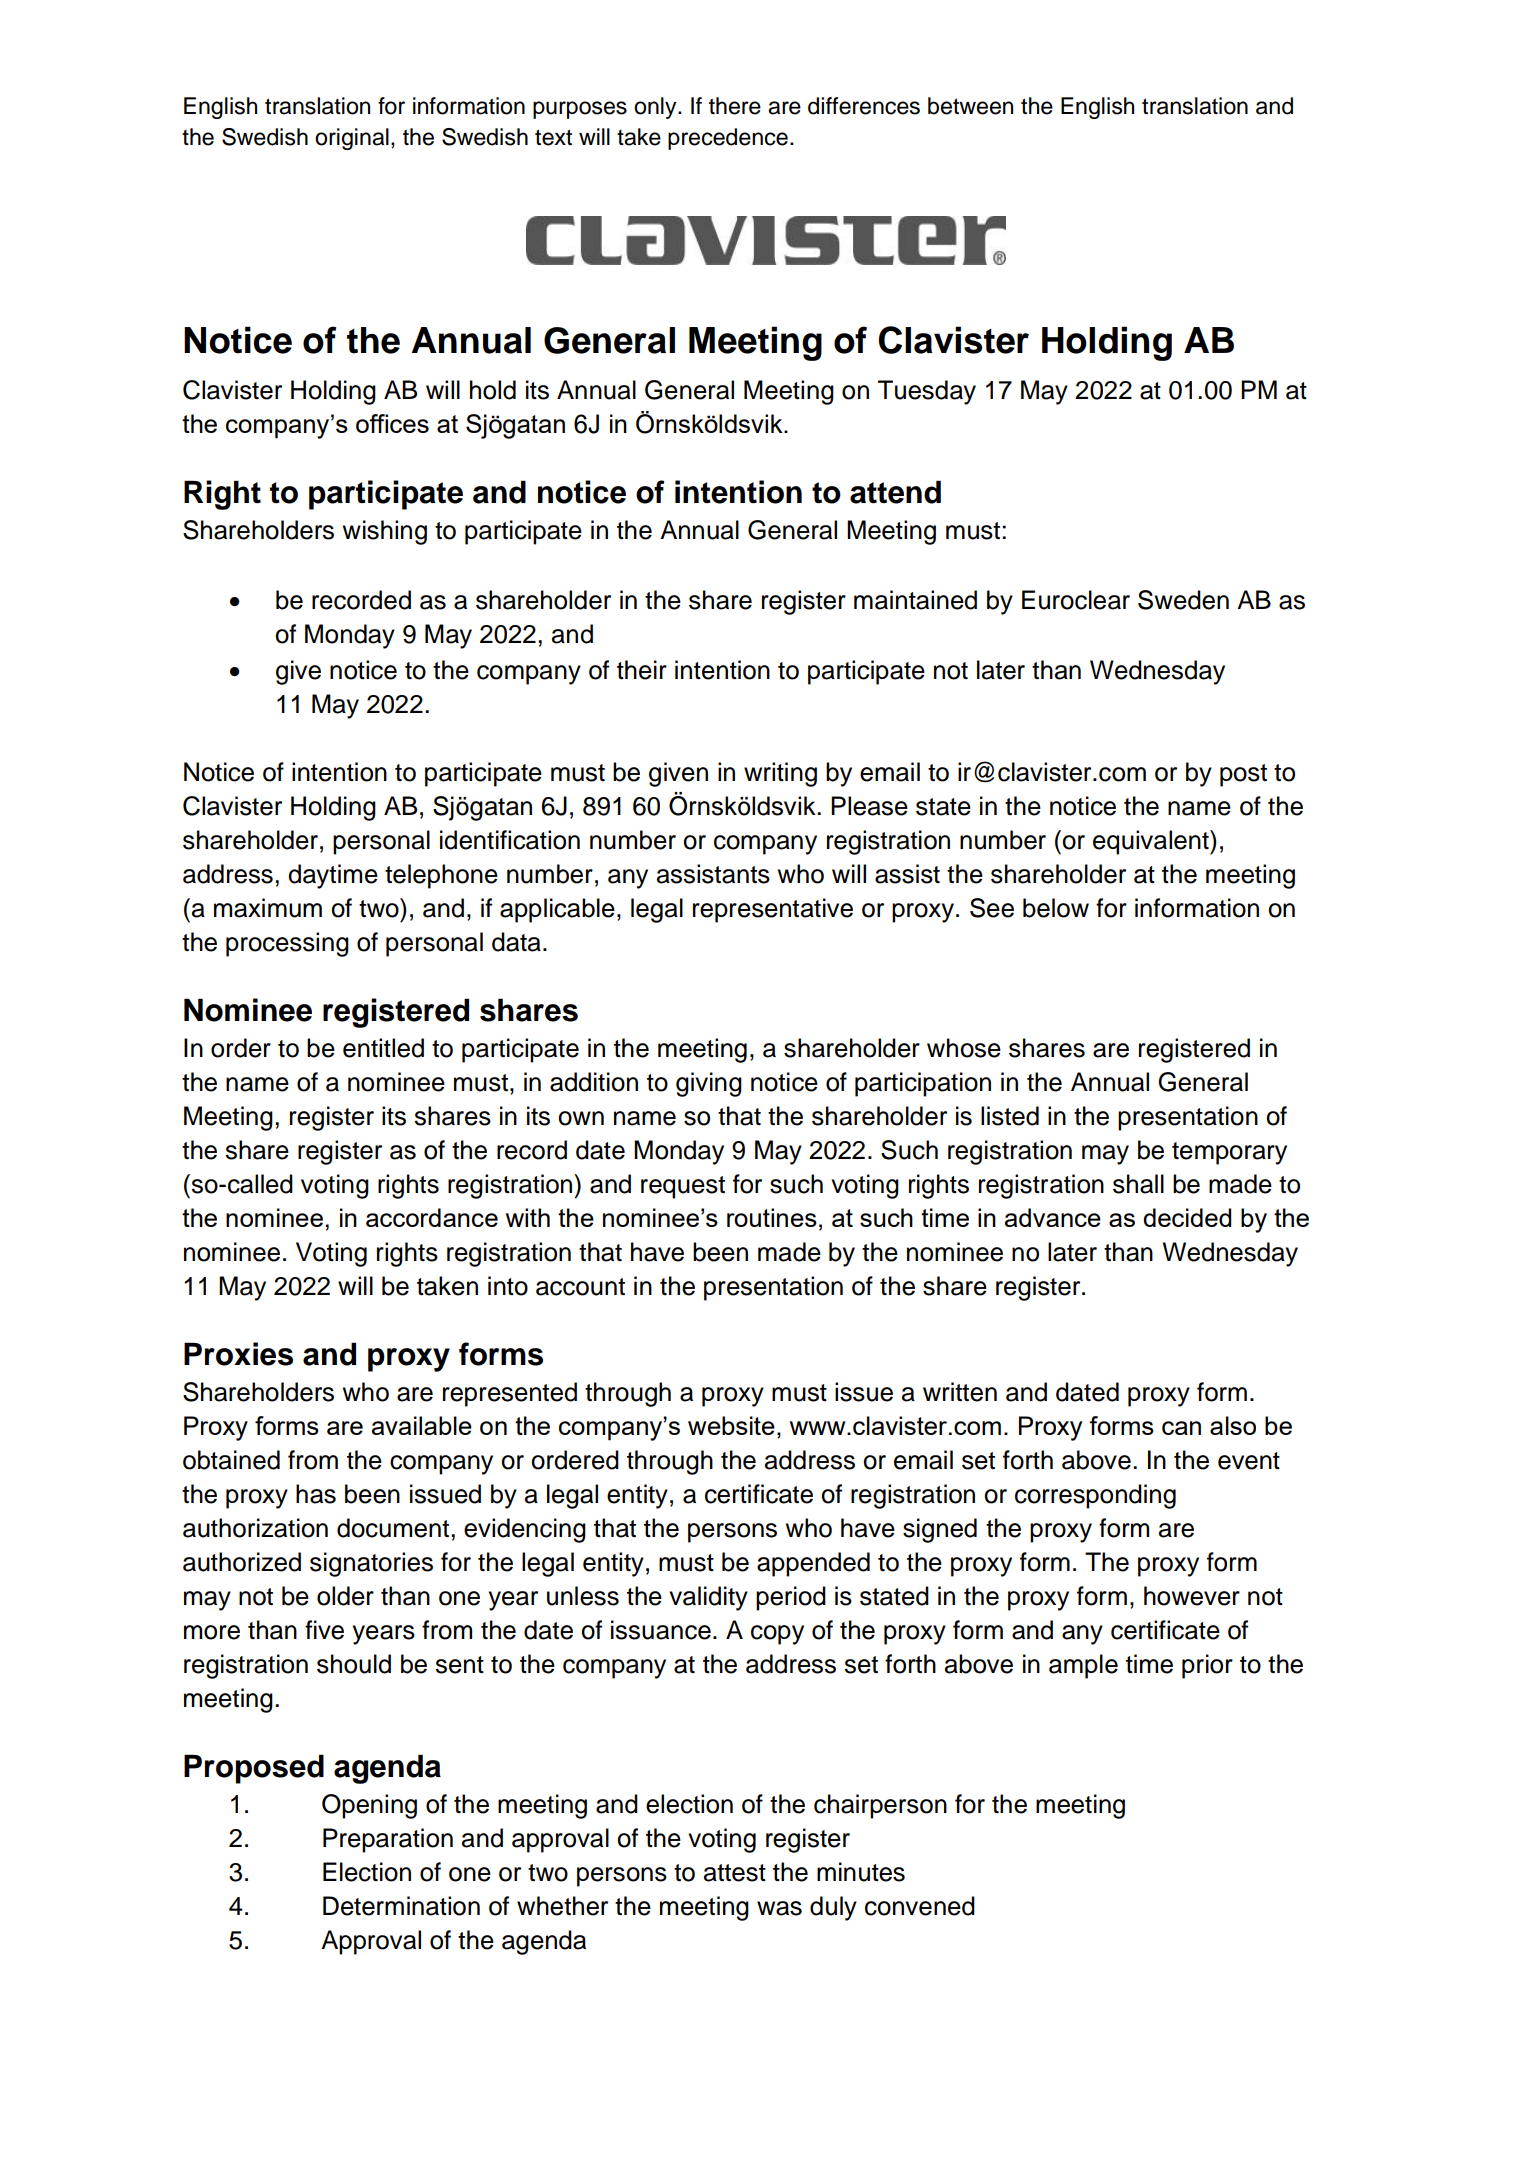 This screenshot has height=2167, width=1532. I want to click on original, so click(352, 139).
